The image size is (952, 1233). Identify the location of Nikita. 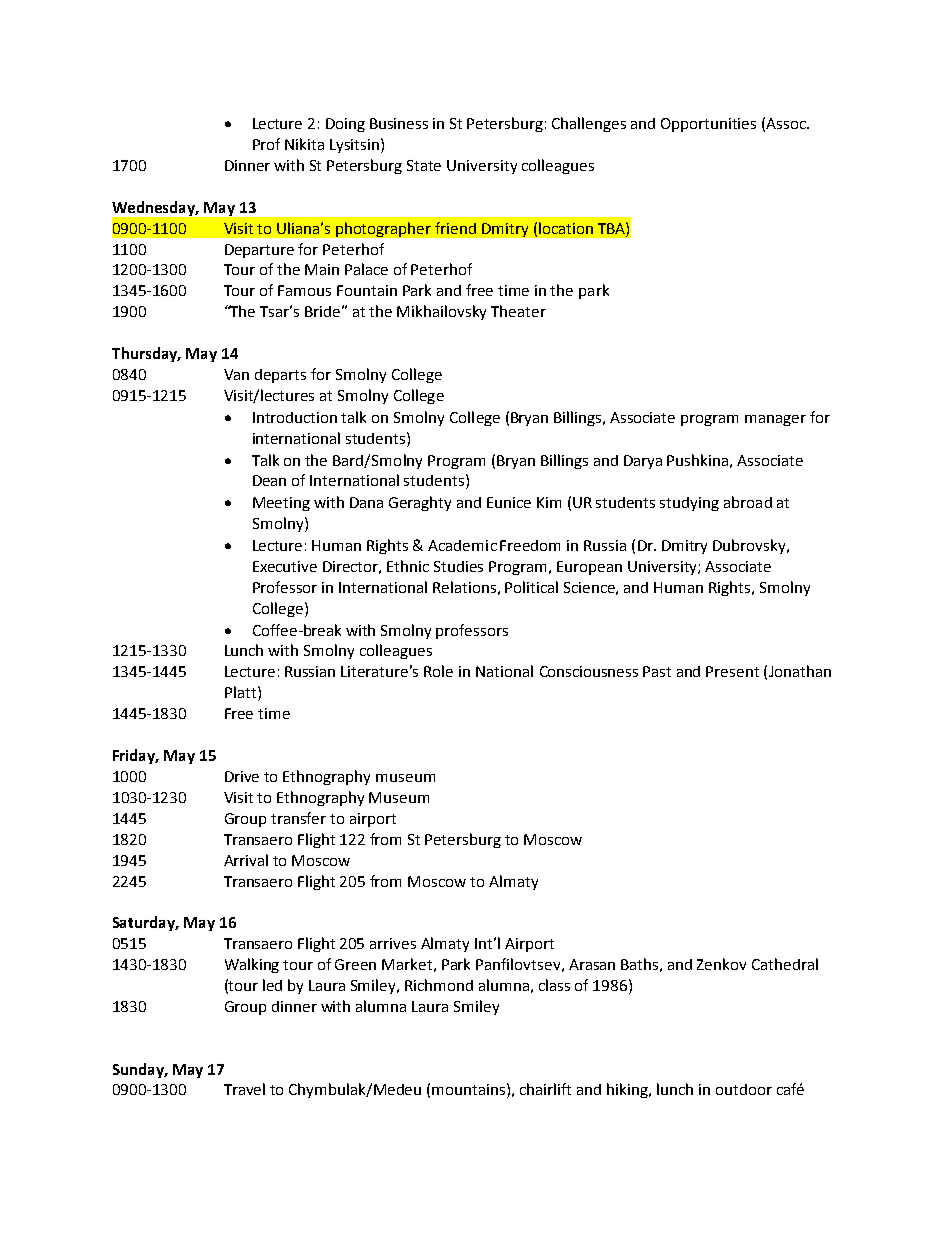
(304, 144).
